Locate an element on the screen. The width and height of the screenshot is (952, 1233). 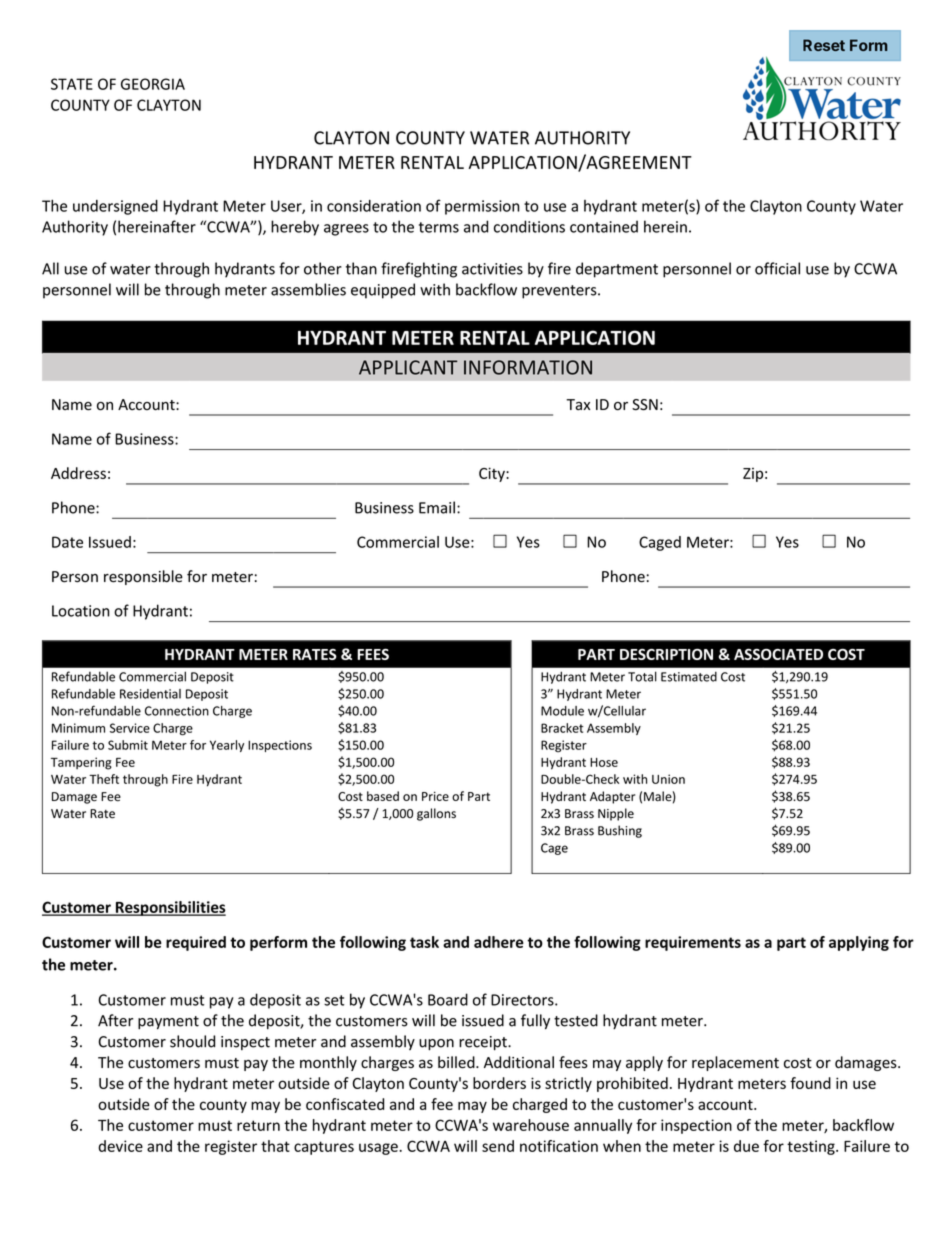
ASSOCIATED is located at coordinates (778, 654).
